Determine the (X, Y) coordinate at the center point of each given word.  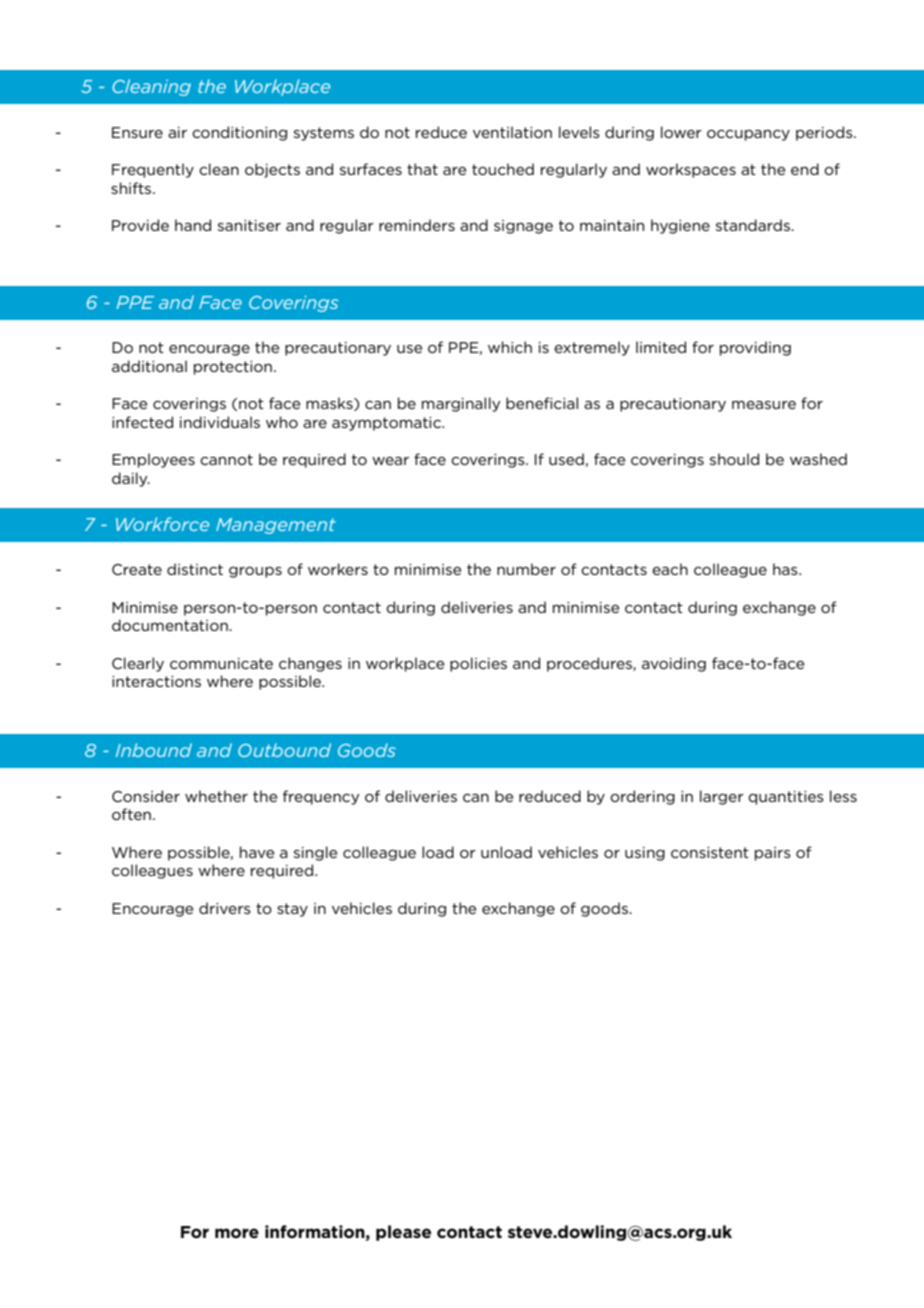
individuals (220, 422)
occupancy (748, 135)
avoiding (674, 664)
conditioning (239, 133)
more (237, 1233)
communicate (221, 663)
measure (764, 405)
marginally (461, 404)
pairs (773, 854)
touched (503, 169)
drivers (225, 908)
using (645, 854)
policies (478, 664)
